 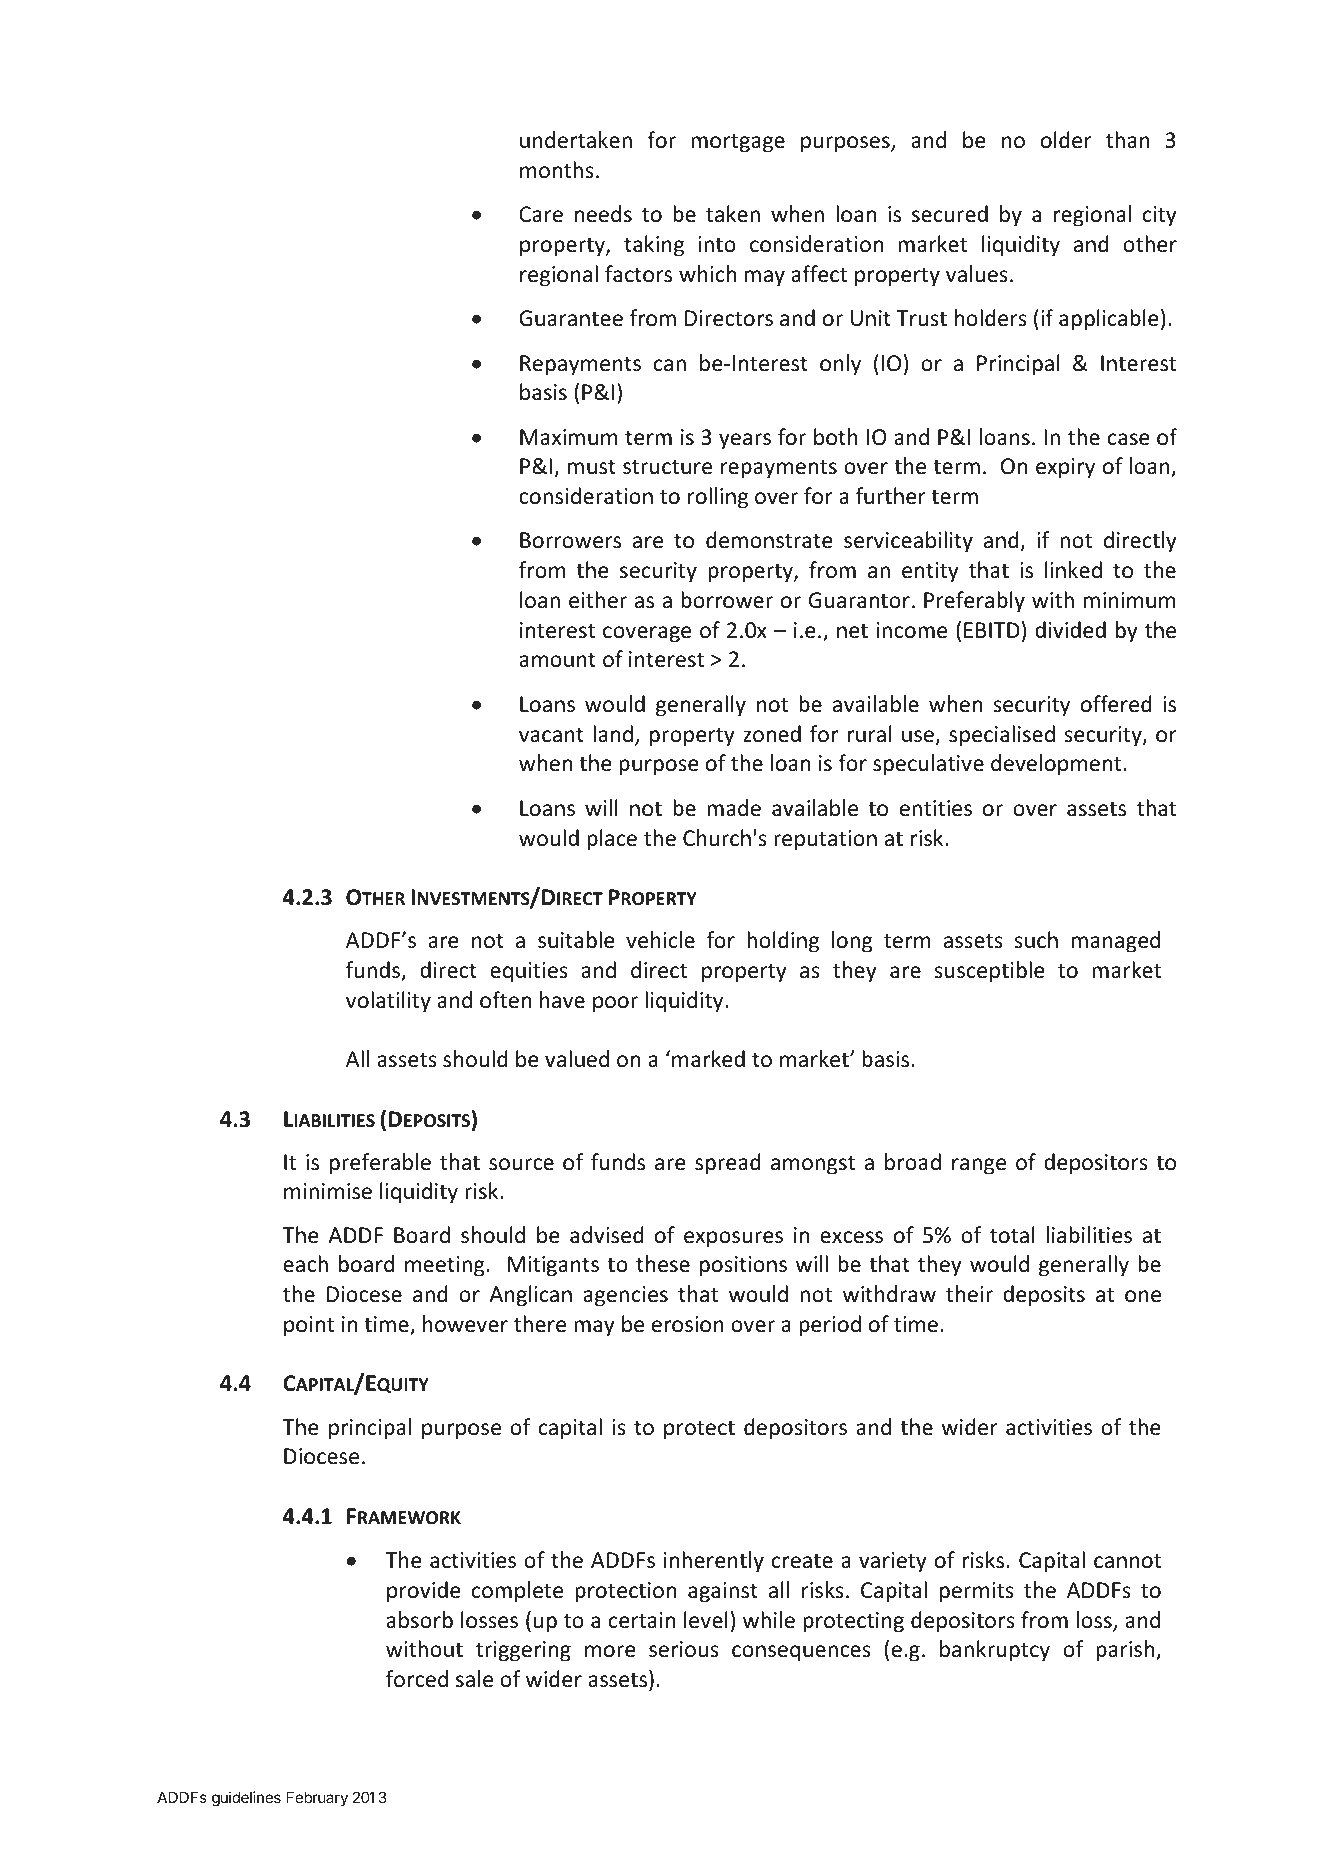 I want to click on Care, so click(x=541, y=214).
